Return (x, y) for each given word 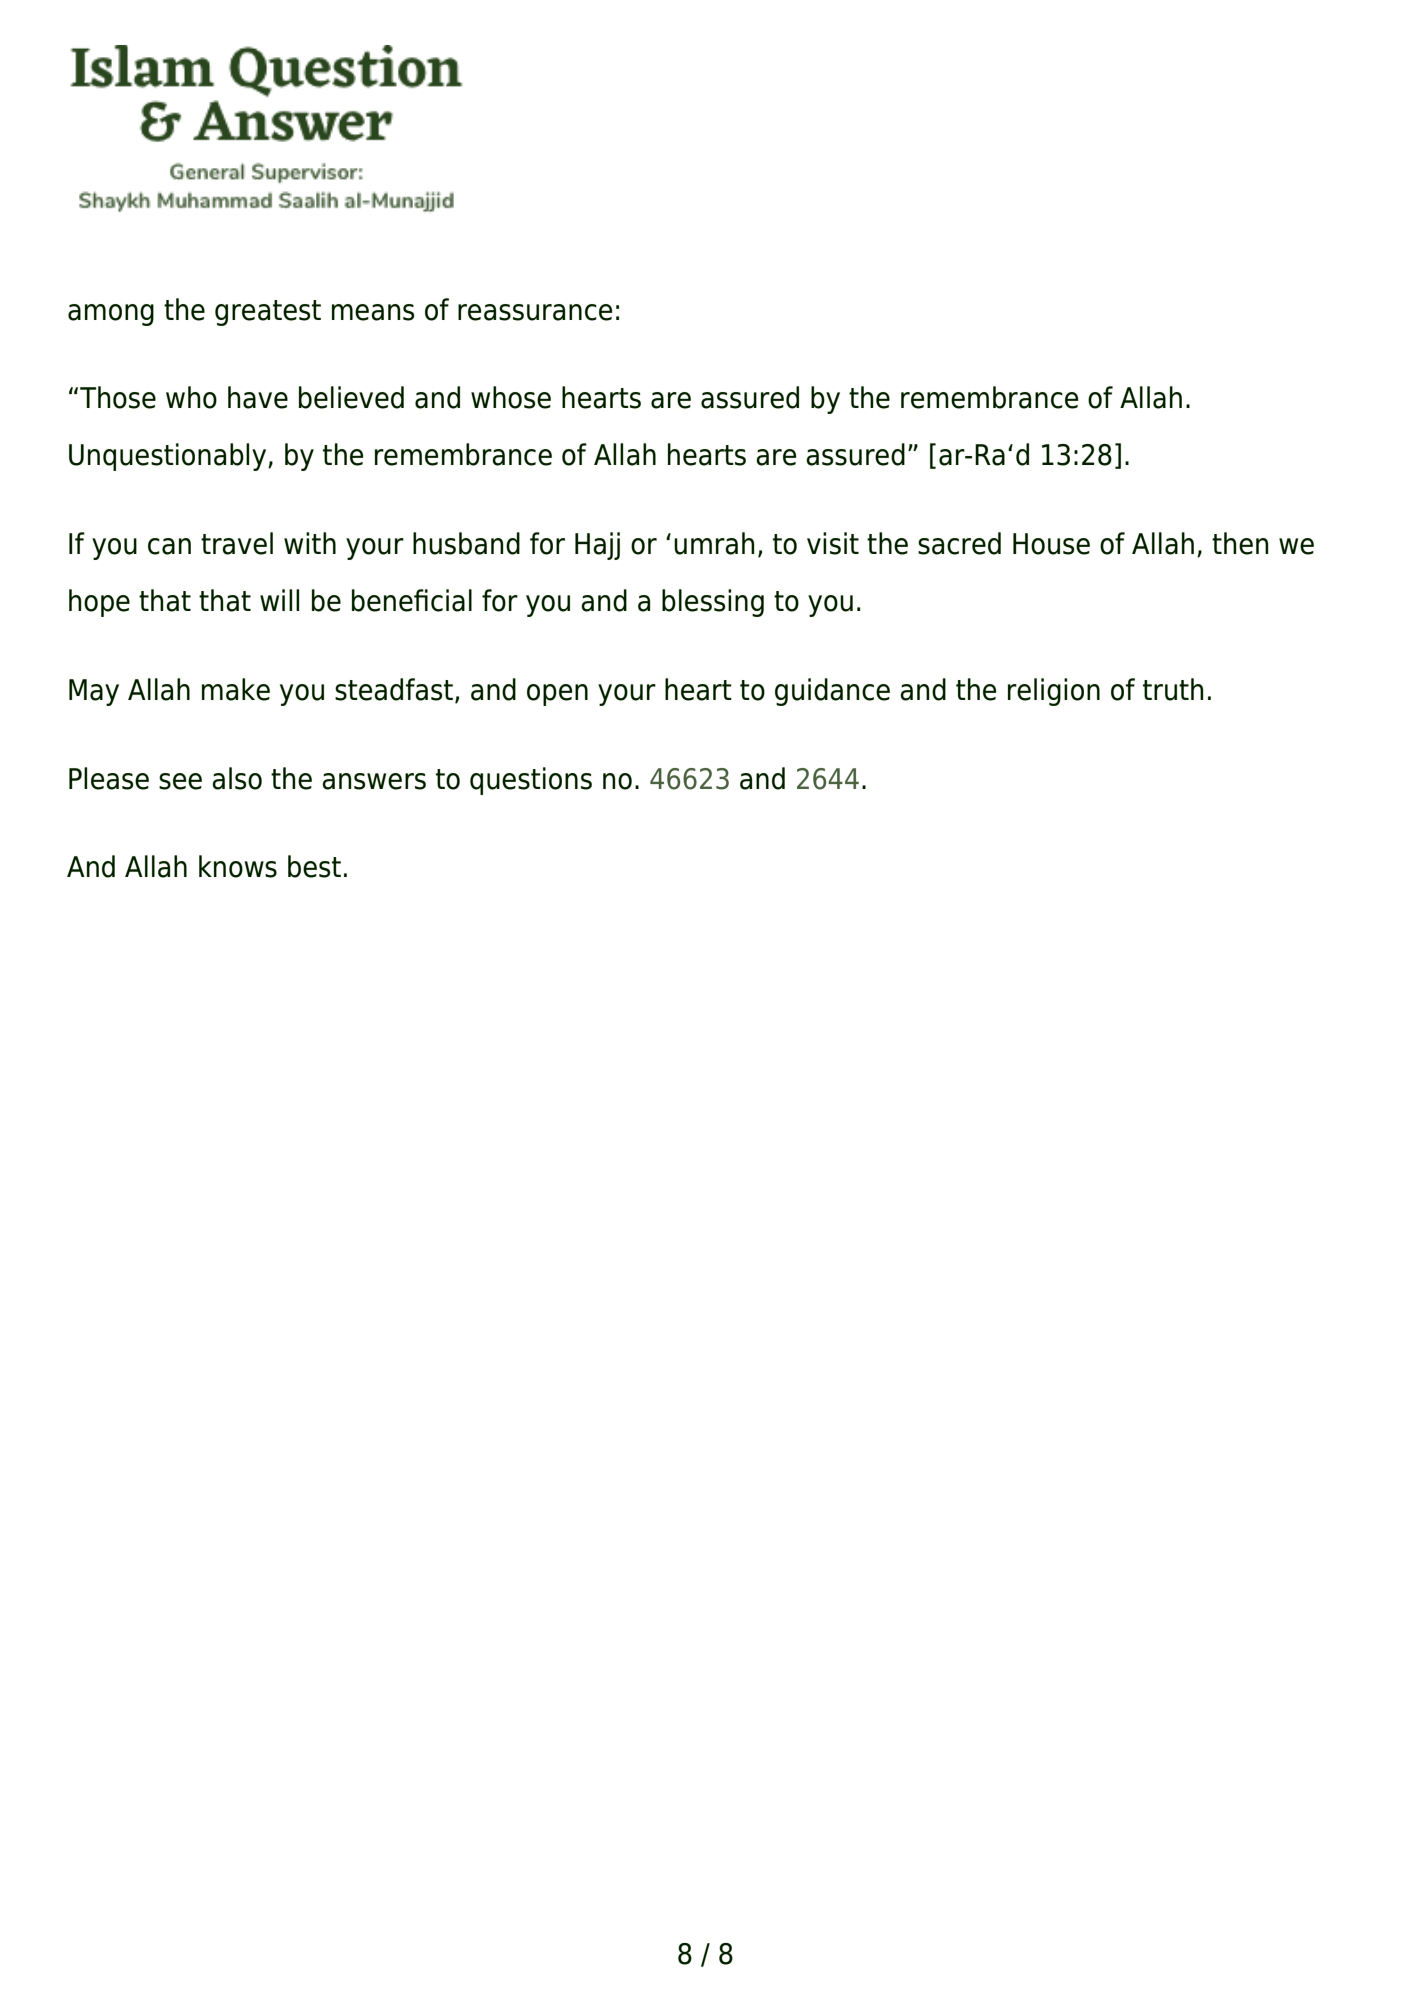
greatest (268, 313)
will (279, 600)
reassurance (535, 312)
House (1051, 544)
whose (511, 397)
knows (238, 866)
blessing (713, 603)
